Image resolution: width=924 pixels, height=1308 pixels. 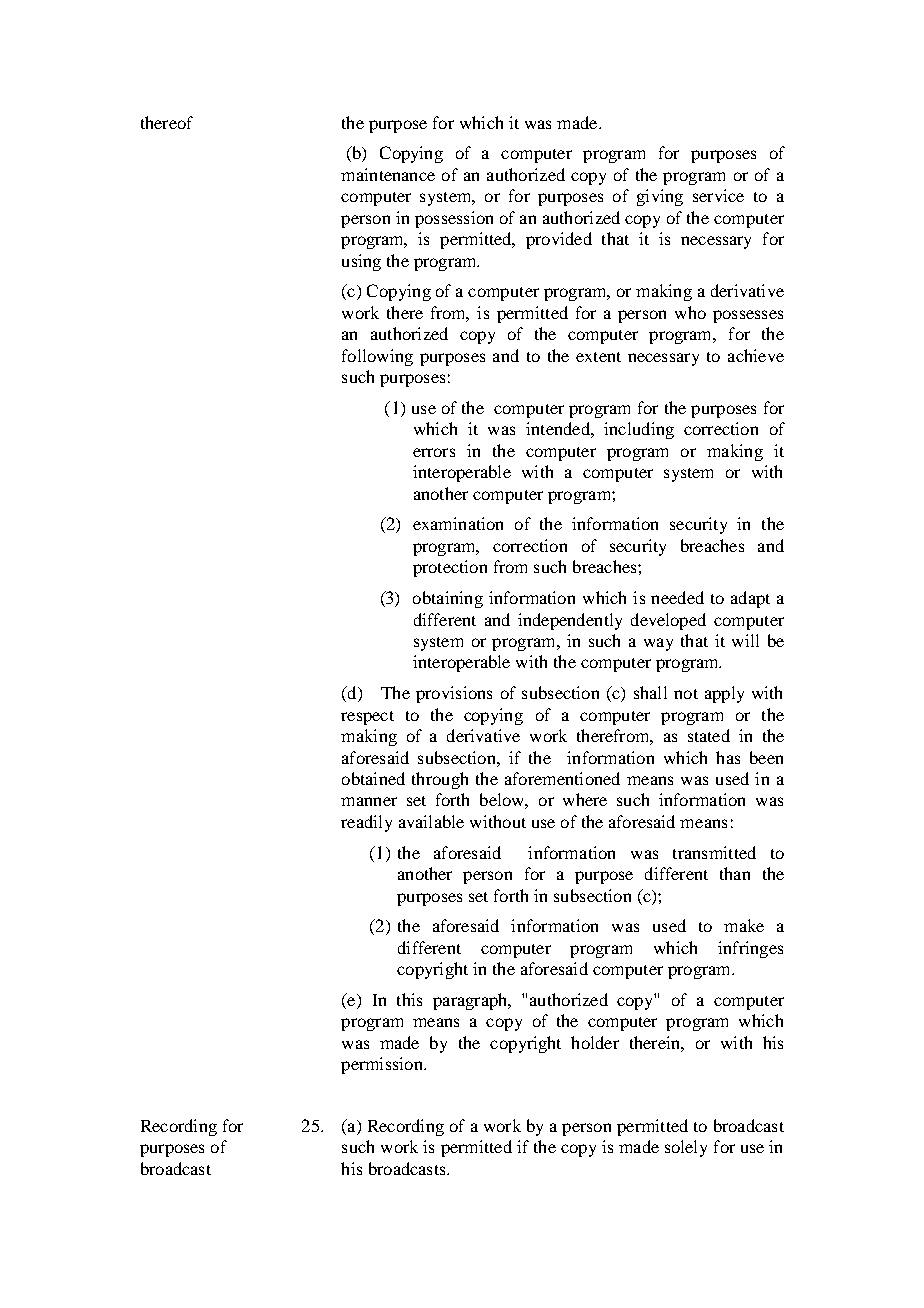 What do you see at coordinates (570, 621) in the document?
I see `independently` at bounding box center [570, 621].
